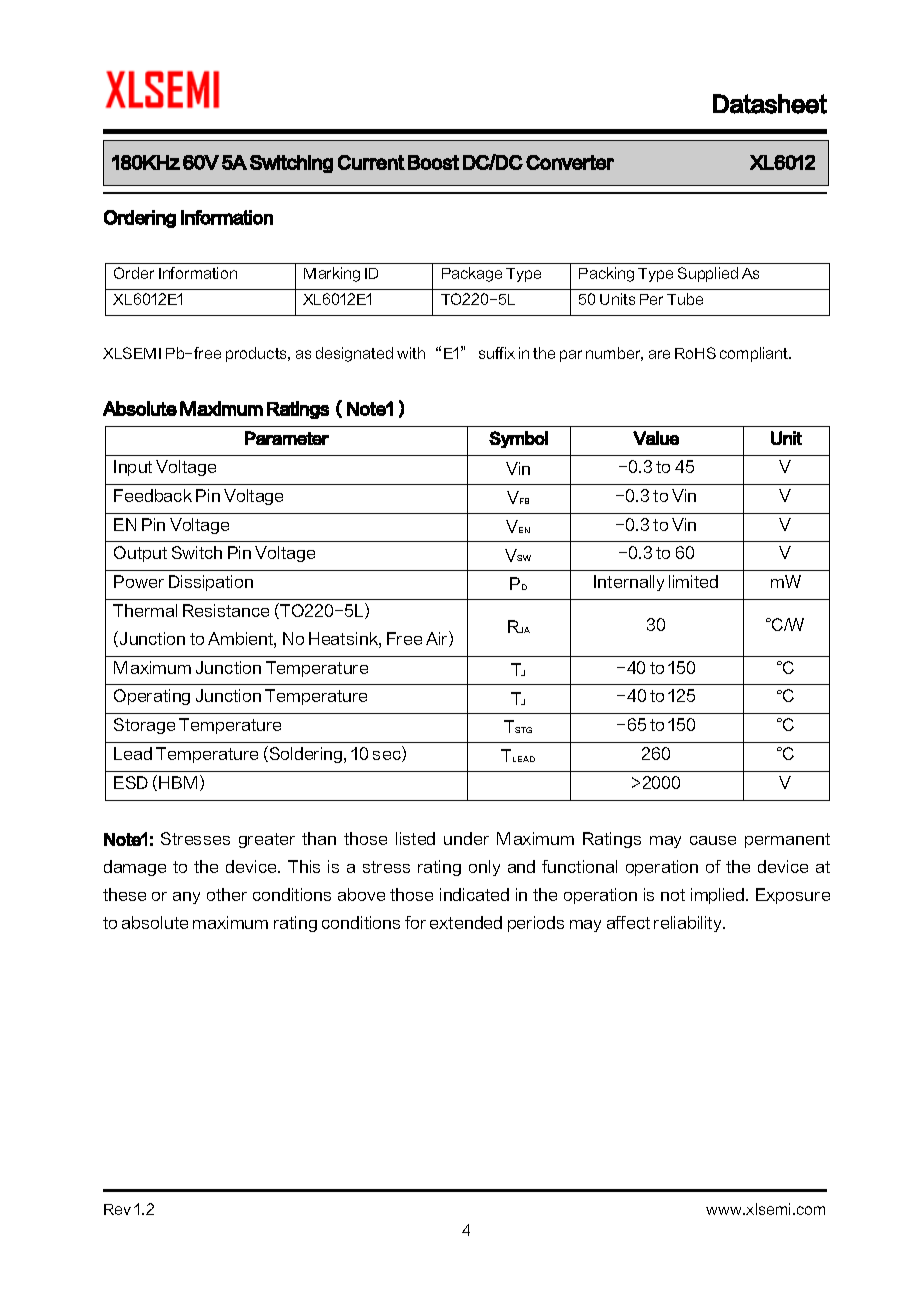 Image resolution: width=924 pixels, height=1308 pixels. What do you see at coordinates (388, 756) in the screenshot?
I see `sec` at bounding box center [388, 756].
